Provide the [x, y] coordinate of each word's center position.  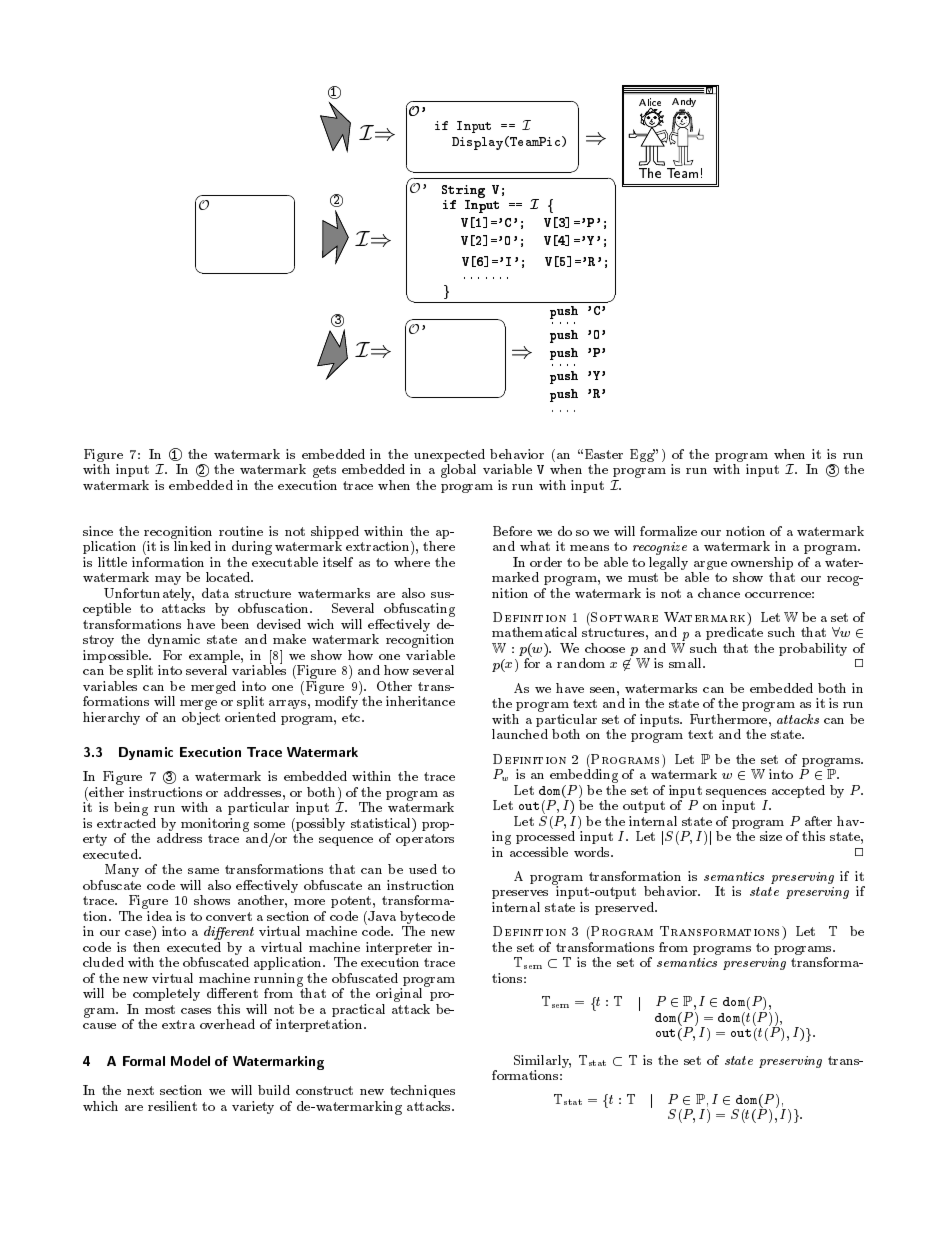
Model [190, 1061]
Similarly [542, 1063]
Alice [650, 103]
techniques [422, 1091]
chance [719, 593]
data [215, 593]
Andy [684, 104]
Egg [642, 455]
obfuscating [419, 610]
